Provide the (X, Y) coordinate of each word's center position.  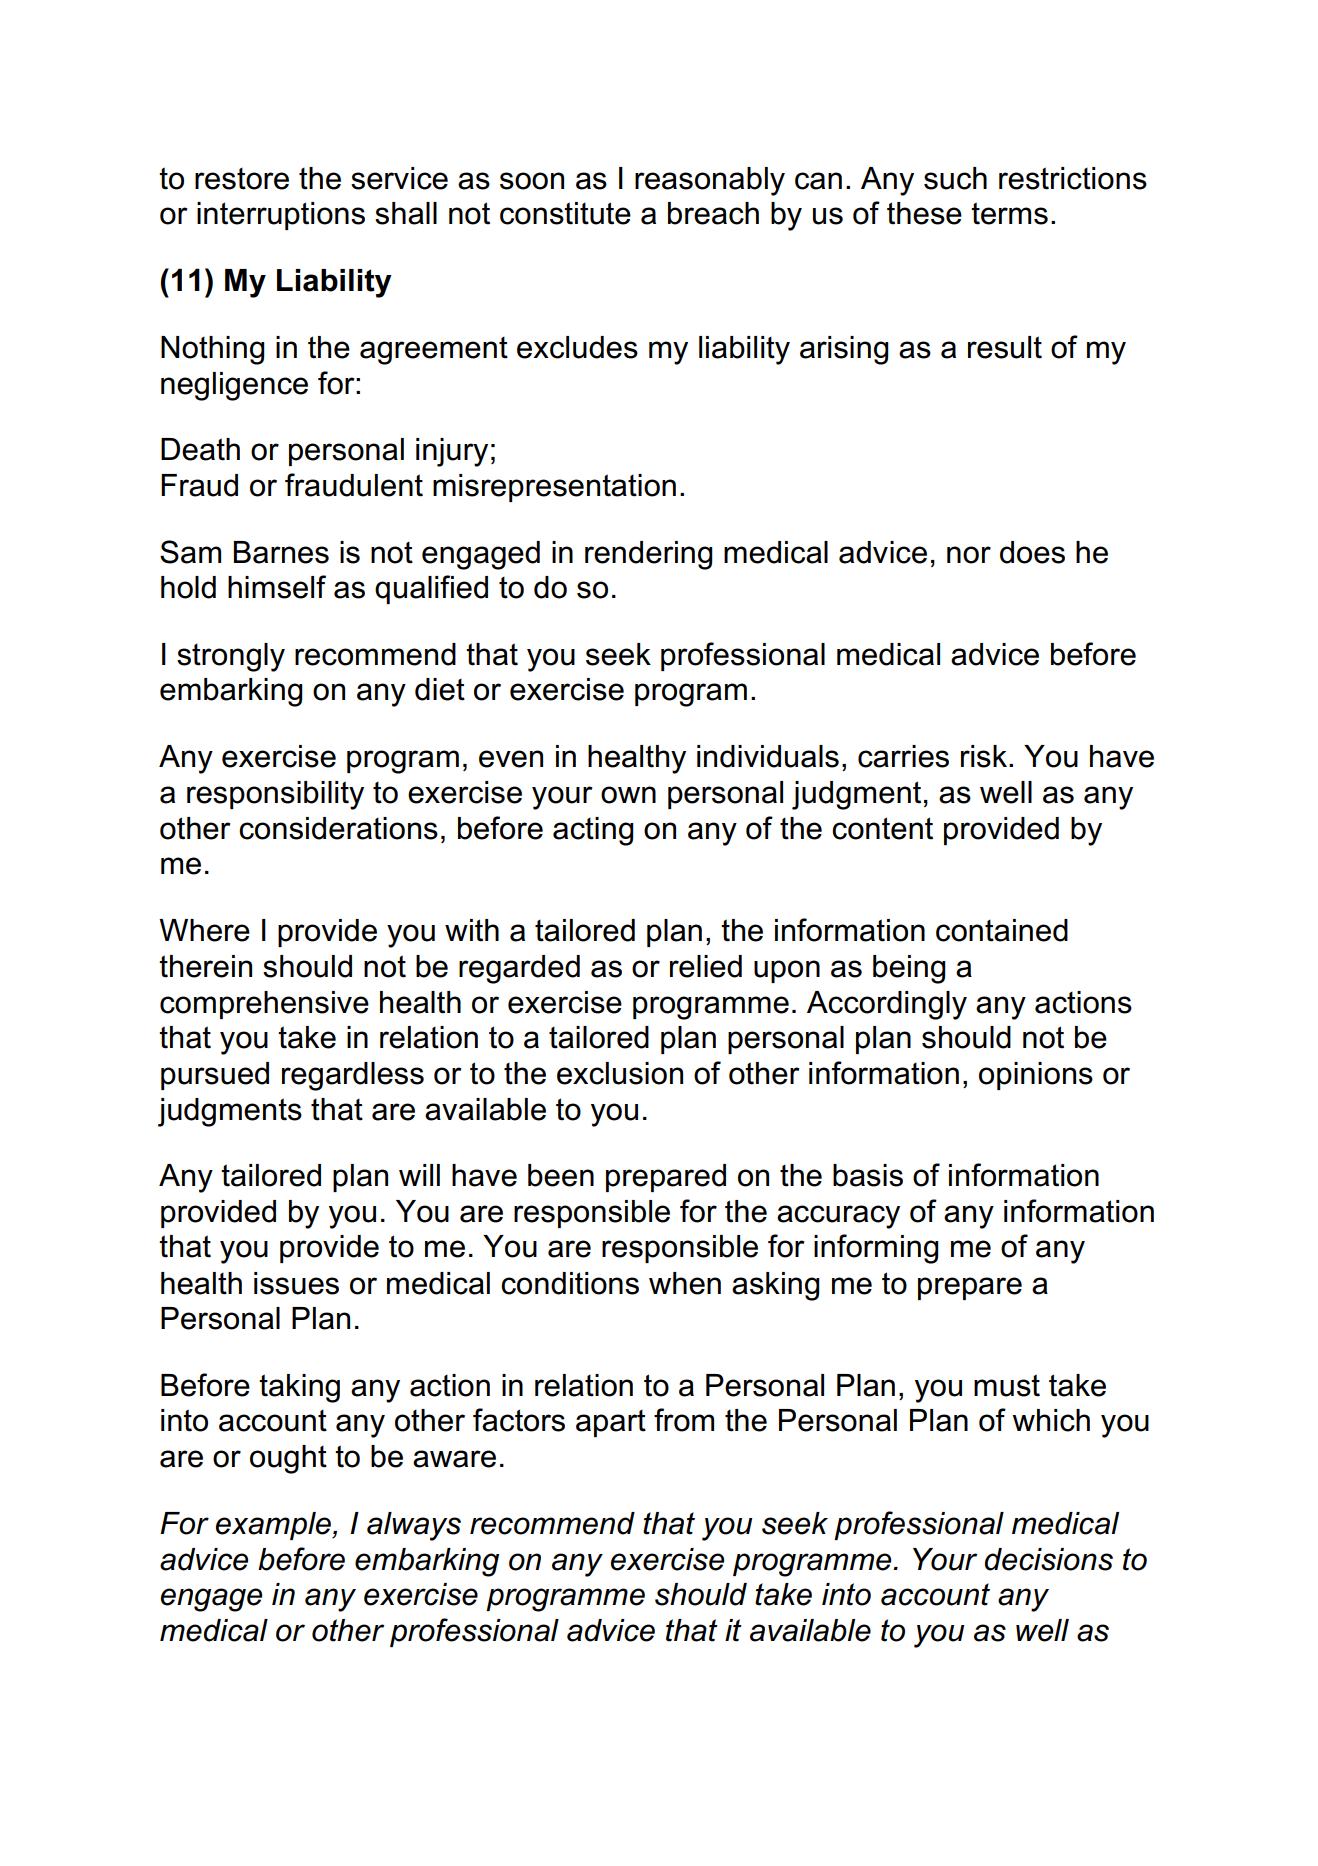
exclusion (620, 1073)
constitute (565, 213)
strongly (231, 657)
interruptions (281, 216)
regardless (353, 1076)
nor (969, 555)
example (274, 1526)
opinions (1036, 1076)
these (924, 213)
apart (611, 1423)
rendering (649, 555)
